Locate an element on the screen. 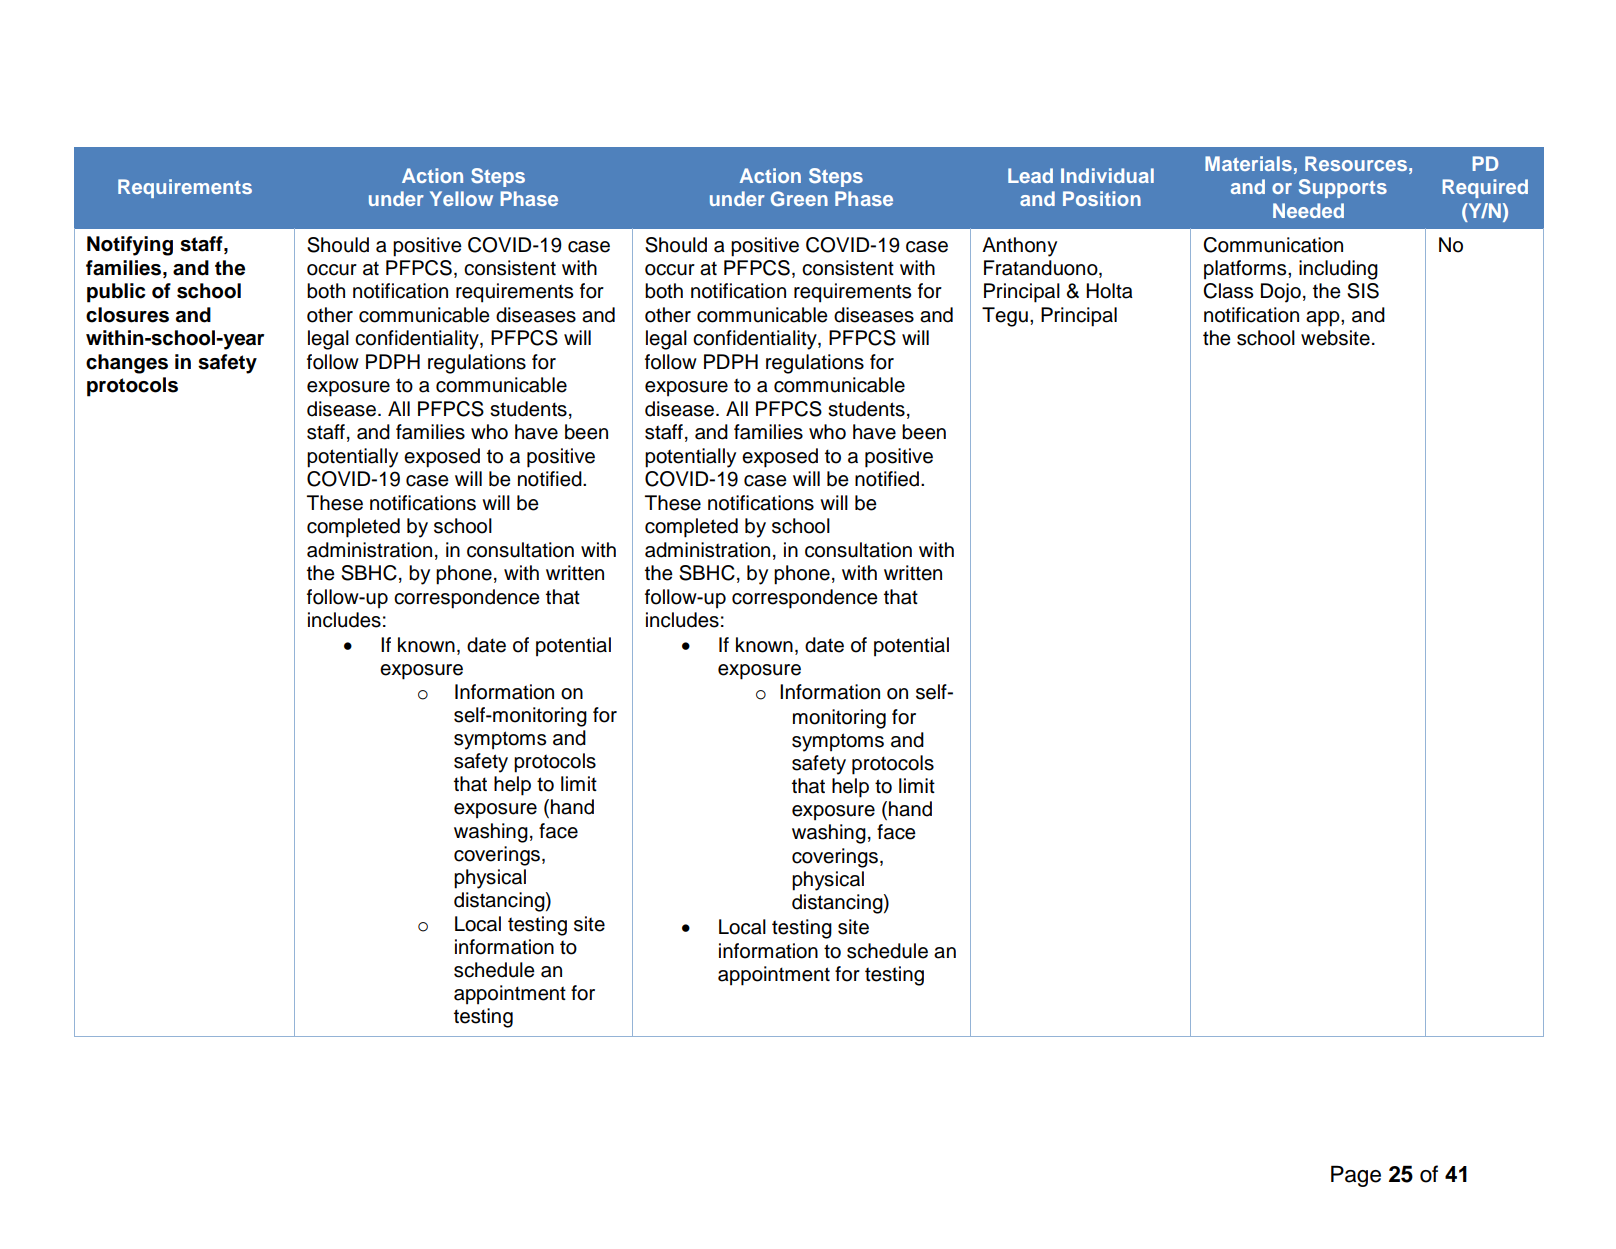 The height and width of the screenshot is (1249, 1616). Page is located at coordinates (1356, 1176).
